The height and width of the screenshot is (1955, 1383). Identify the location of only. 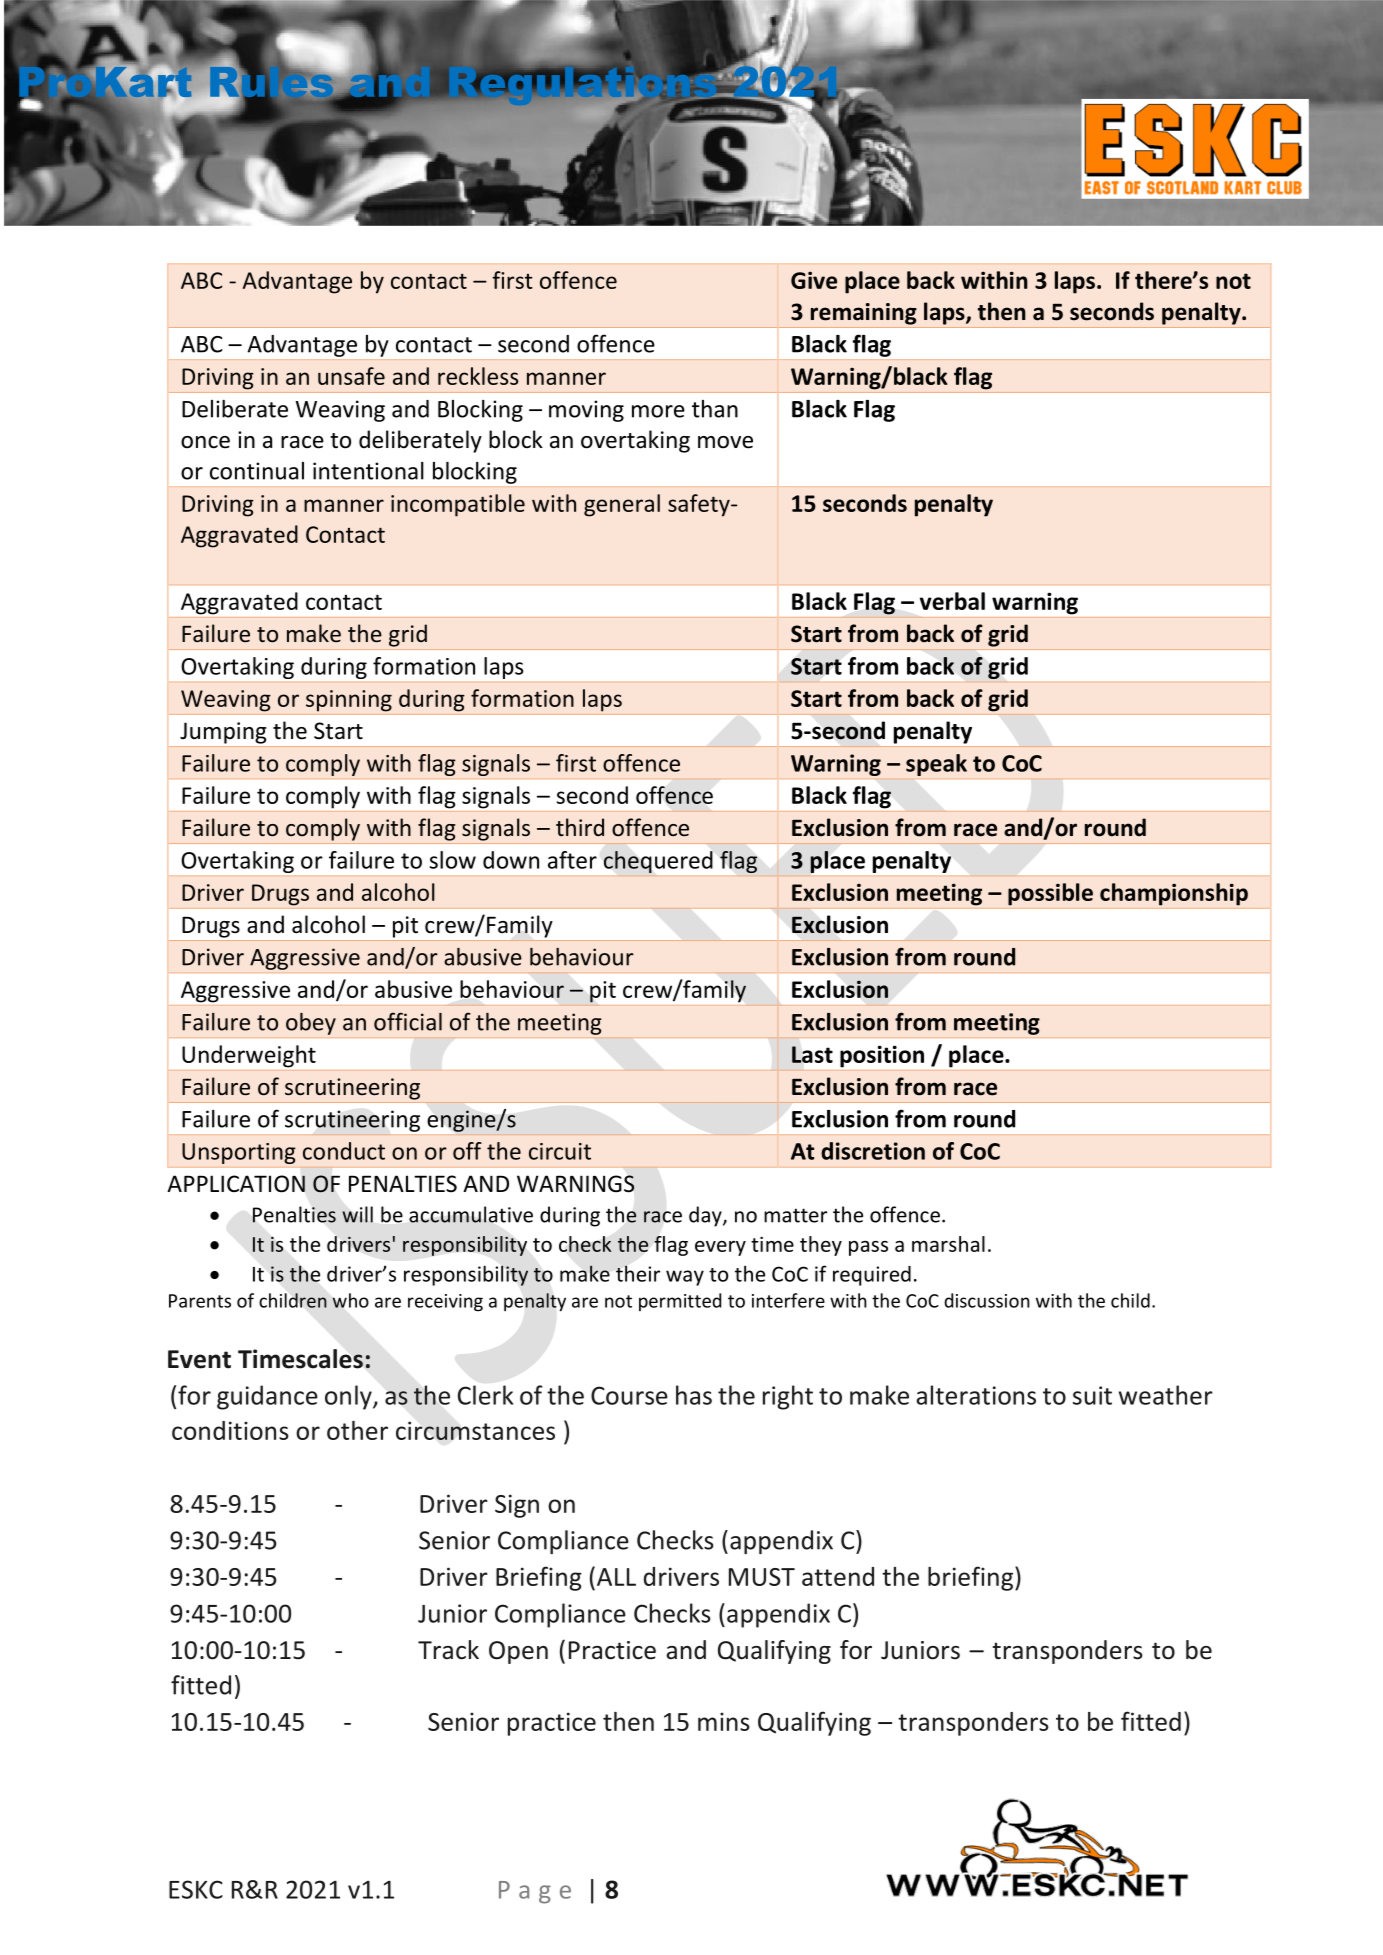
(349, 1397).
